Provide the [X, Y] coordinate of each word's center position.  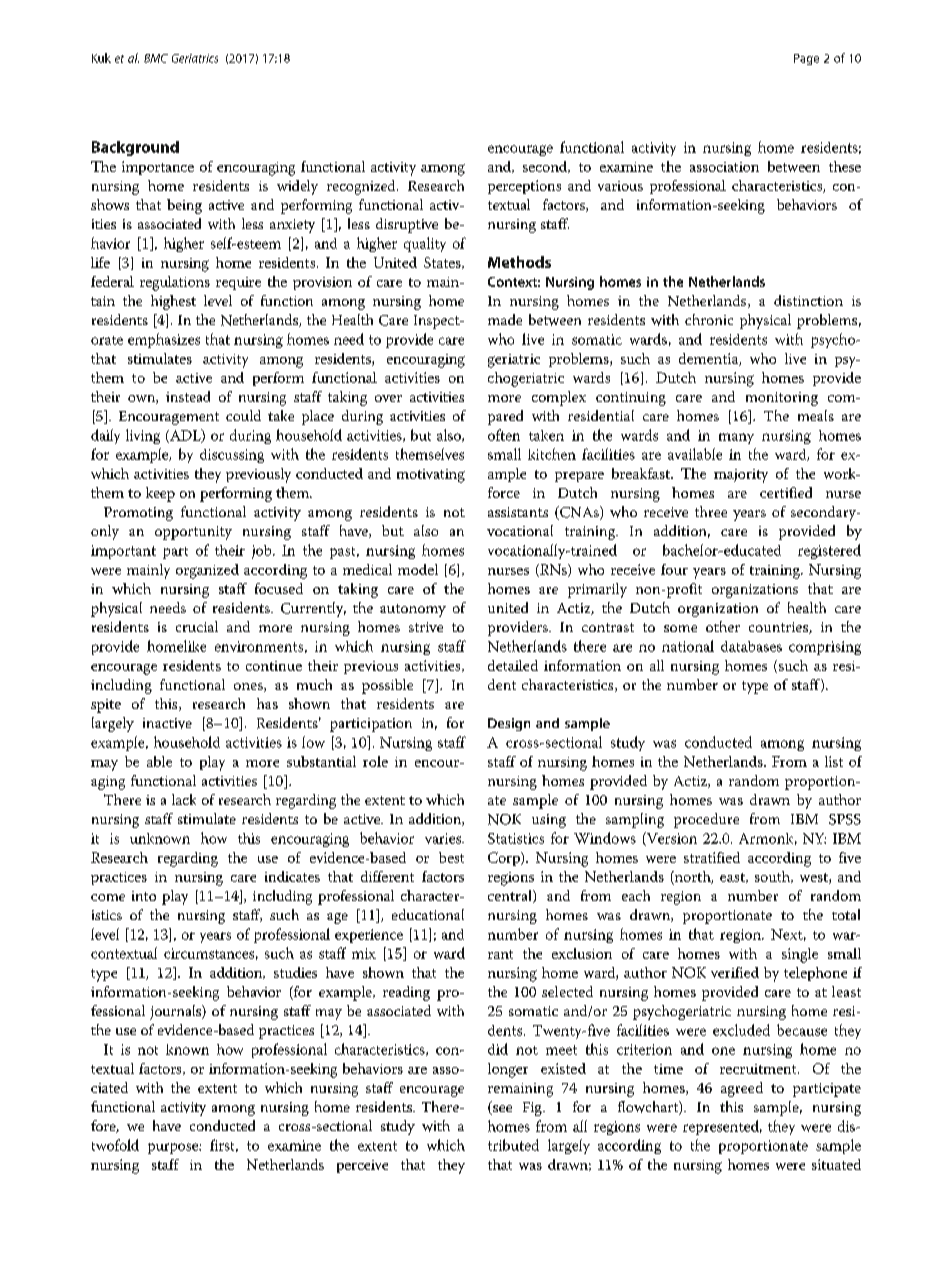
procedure [706, 820]
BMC [156, 58]
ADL [185, 436]
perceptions [524, 187]
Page [806, 59]
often [504, 435]
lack [184, 799]
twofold [115, 1145]
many [736, 438]
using [549, 821]
